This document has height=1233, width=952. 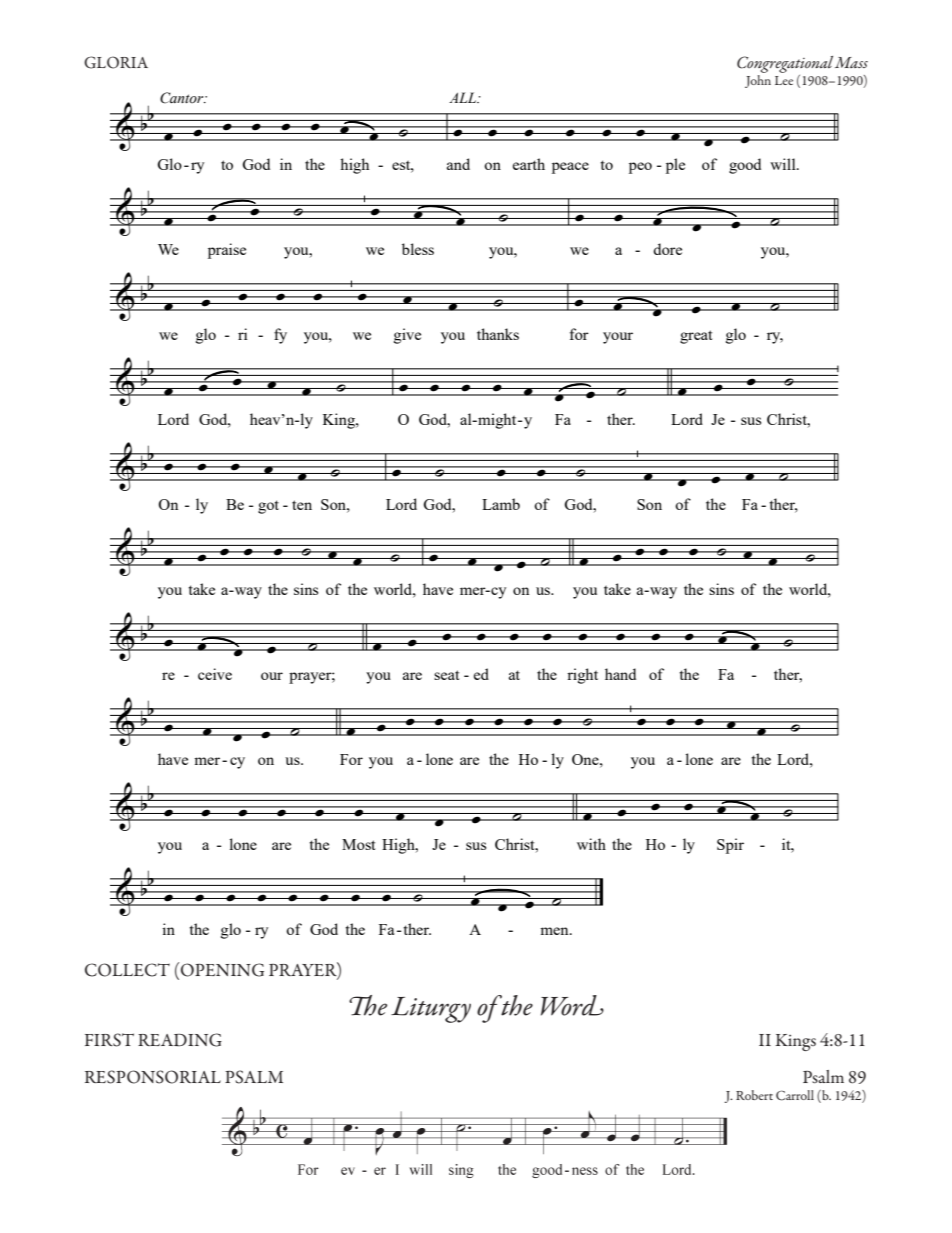 What do you see at coordinates (620, 674) in the document?
I see `hand` at bounding box center [620, 674].
